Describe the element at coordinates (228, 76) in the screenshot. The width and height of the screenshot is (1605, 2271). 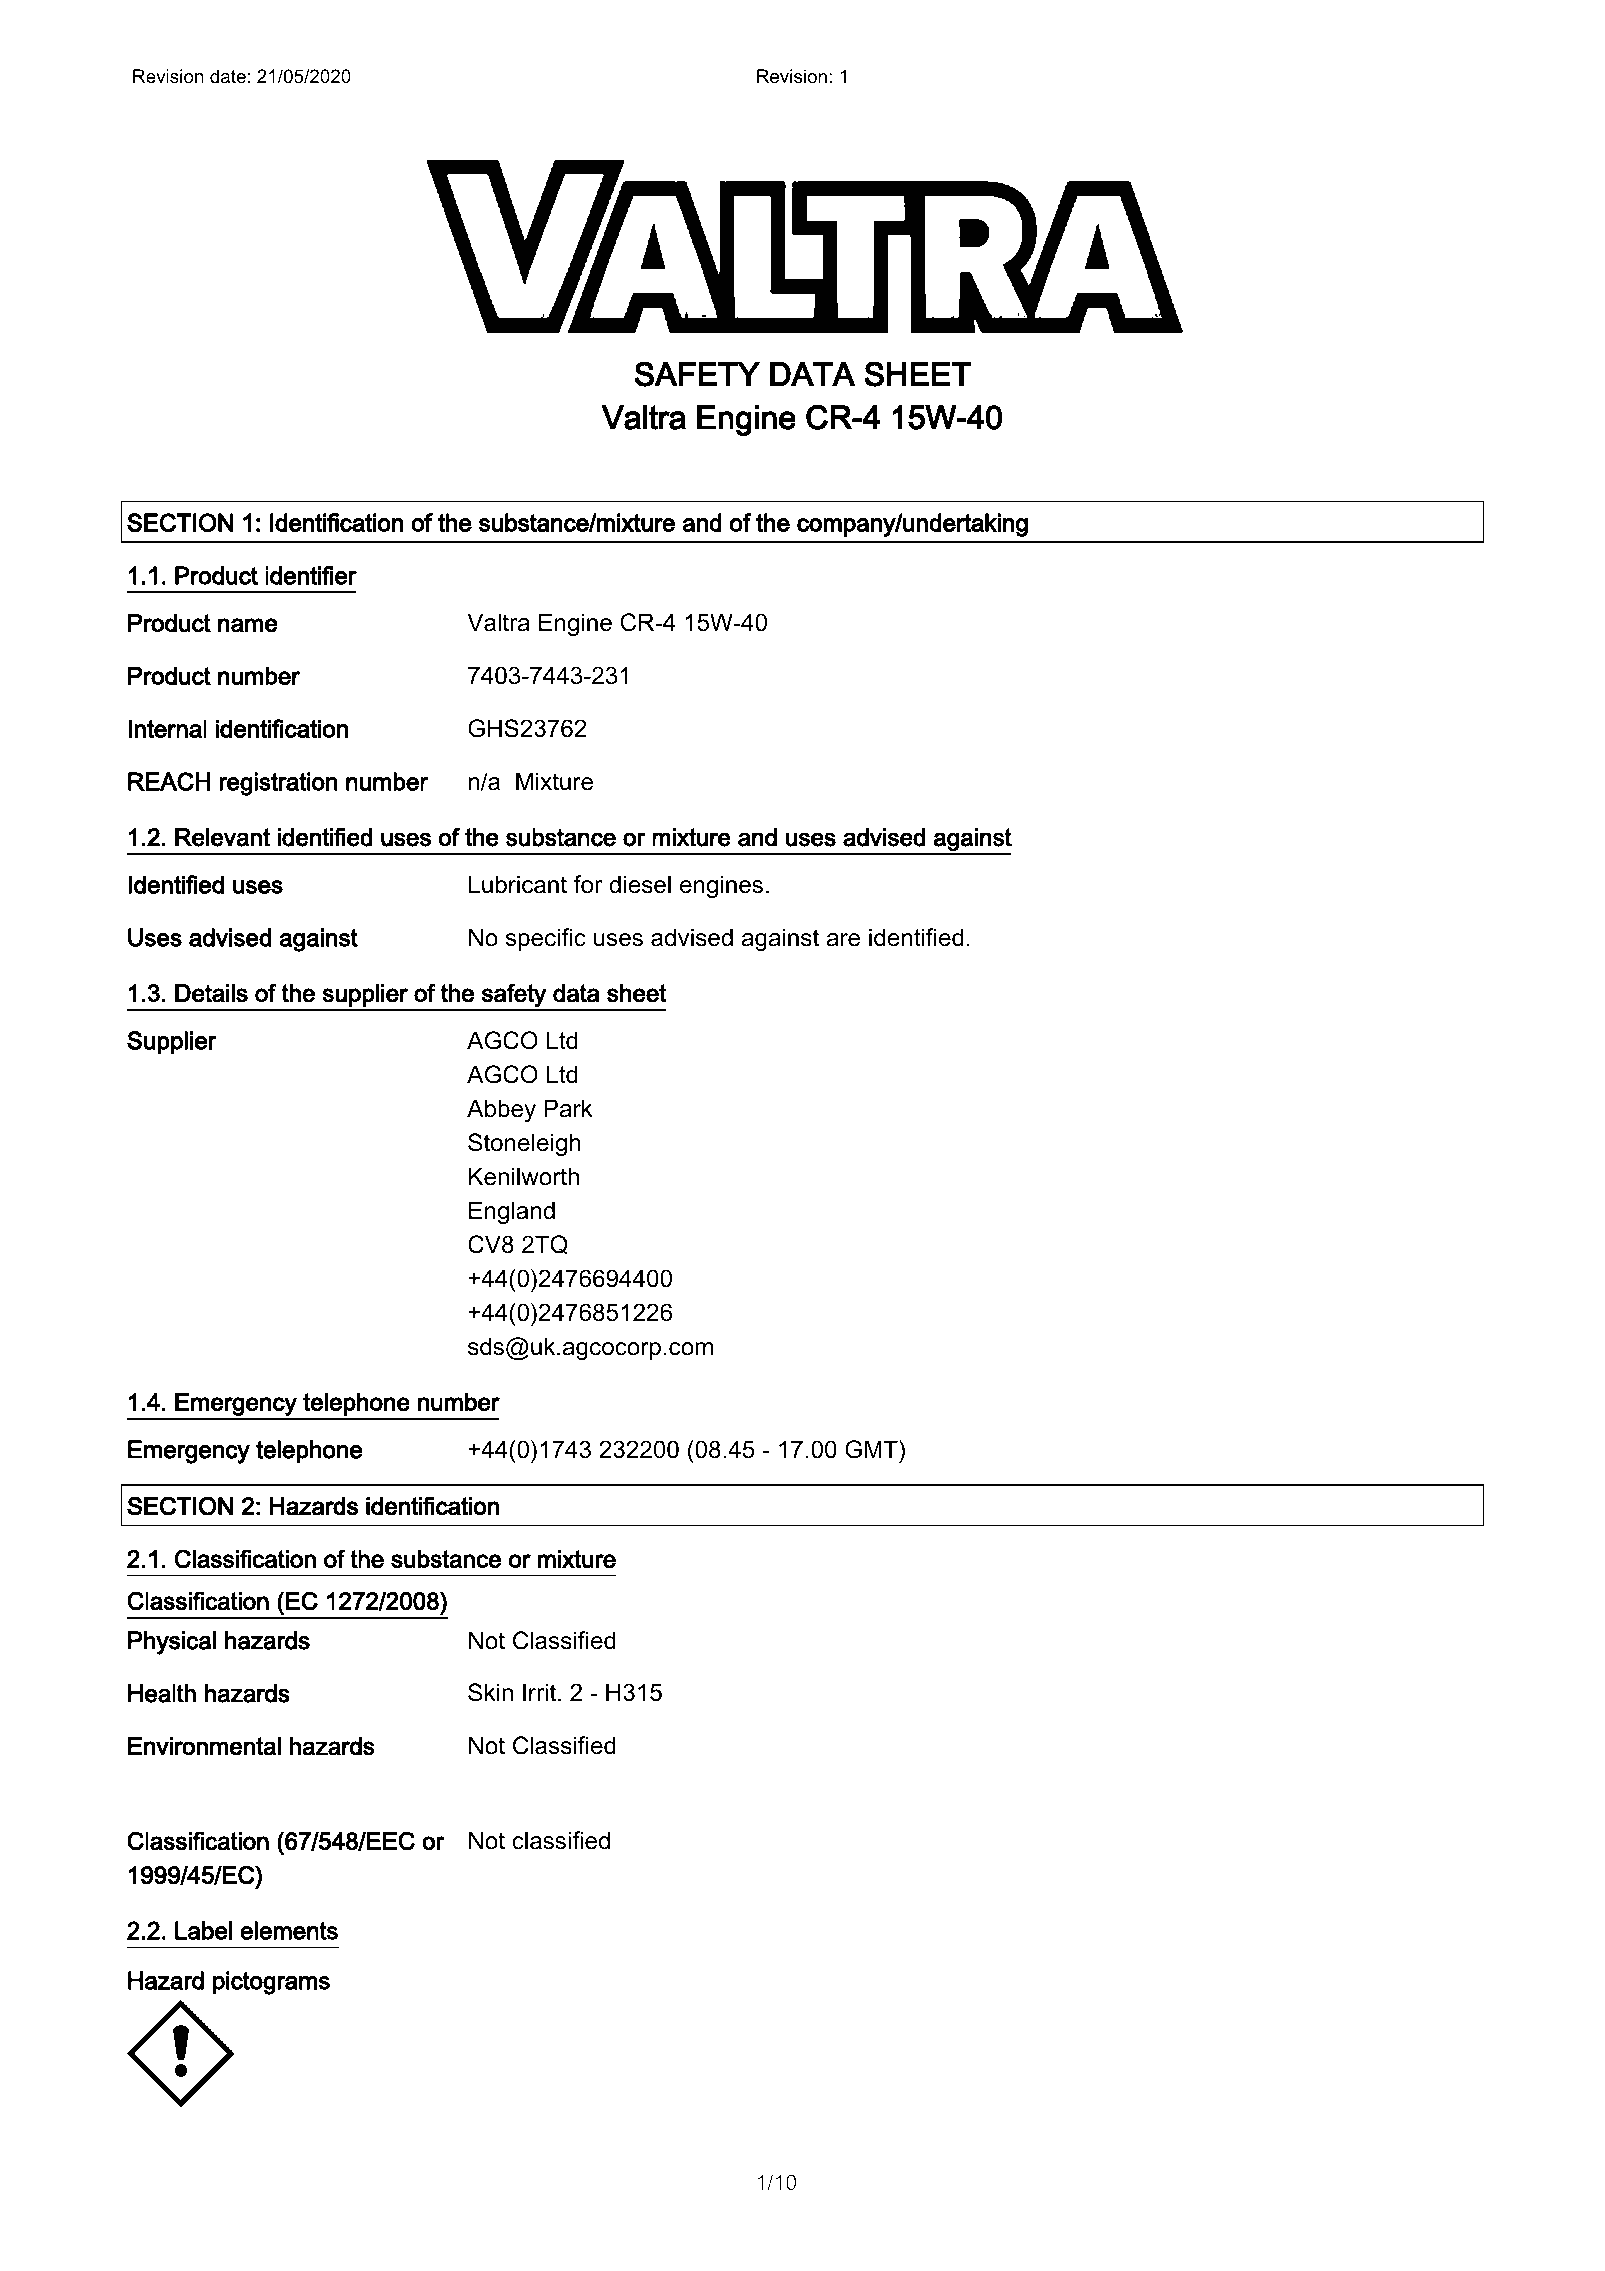
I see `date` at that location.
